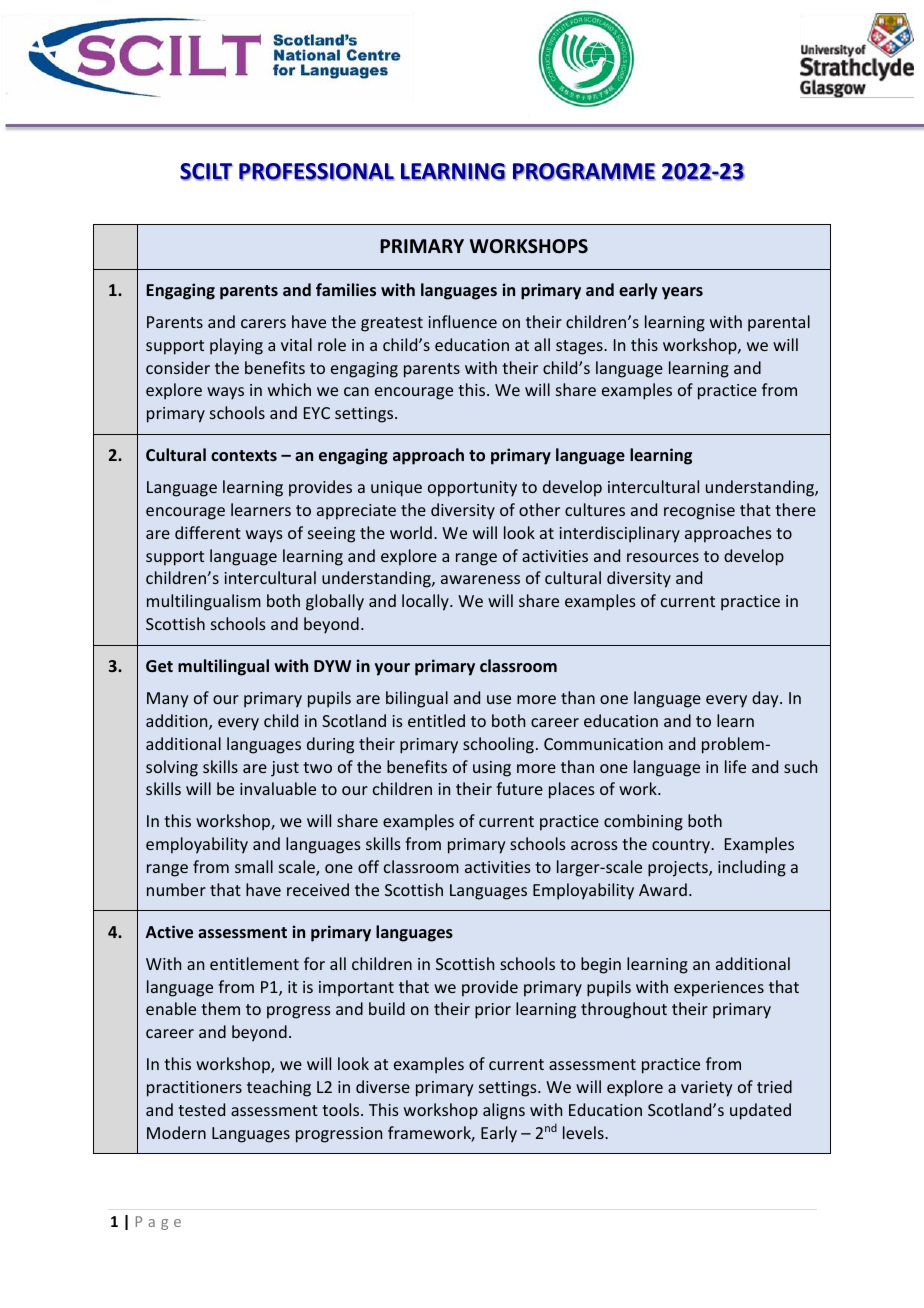 The width and height of the screenshot is (924, 1308). What do you see at coordinates (504, 1111) in the screenshot?
I see `aligns` at bounding box center [504, 1111].
